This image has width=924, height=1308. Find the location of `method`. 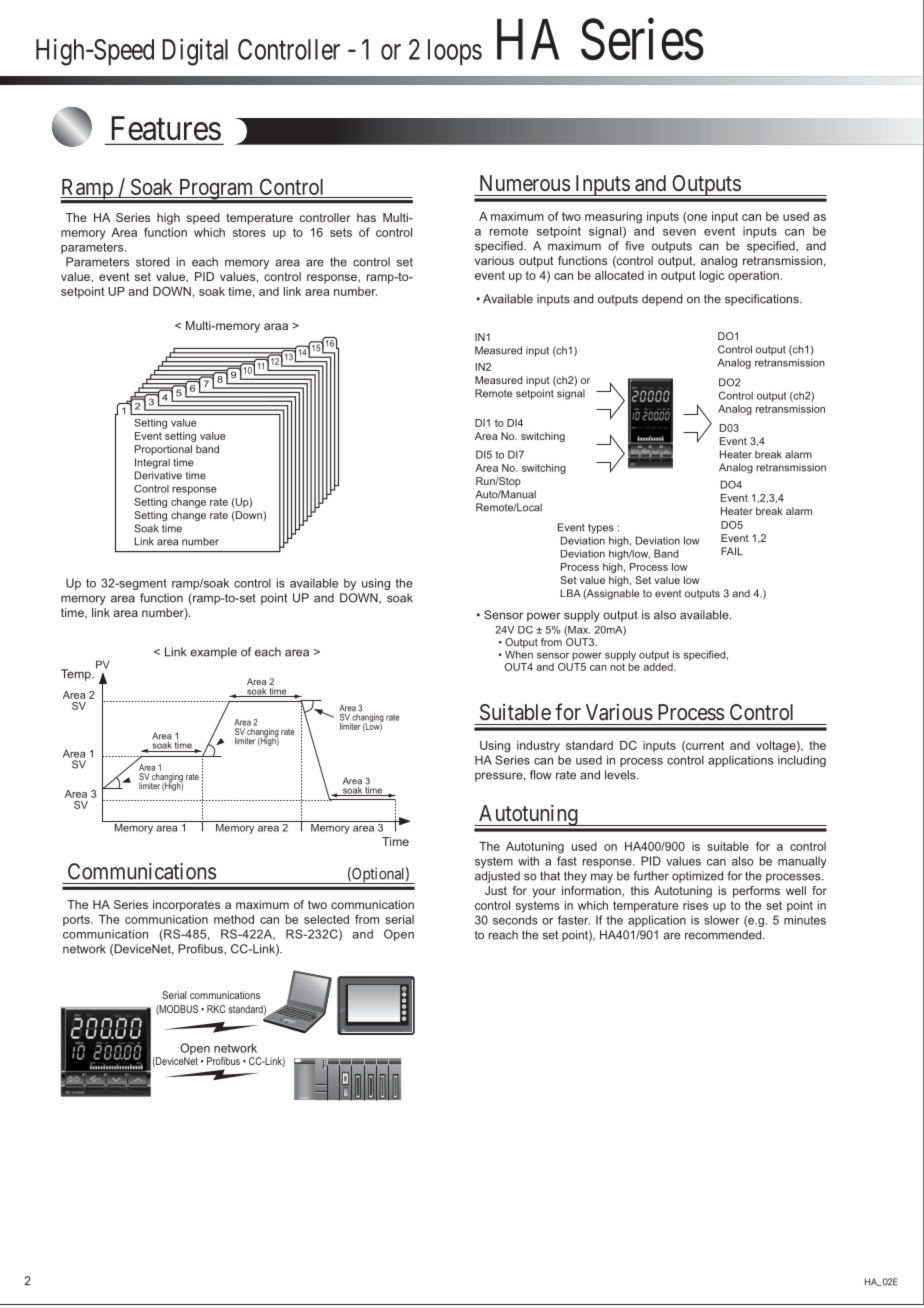

method is located at coordinates (234, 919).
